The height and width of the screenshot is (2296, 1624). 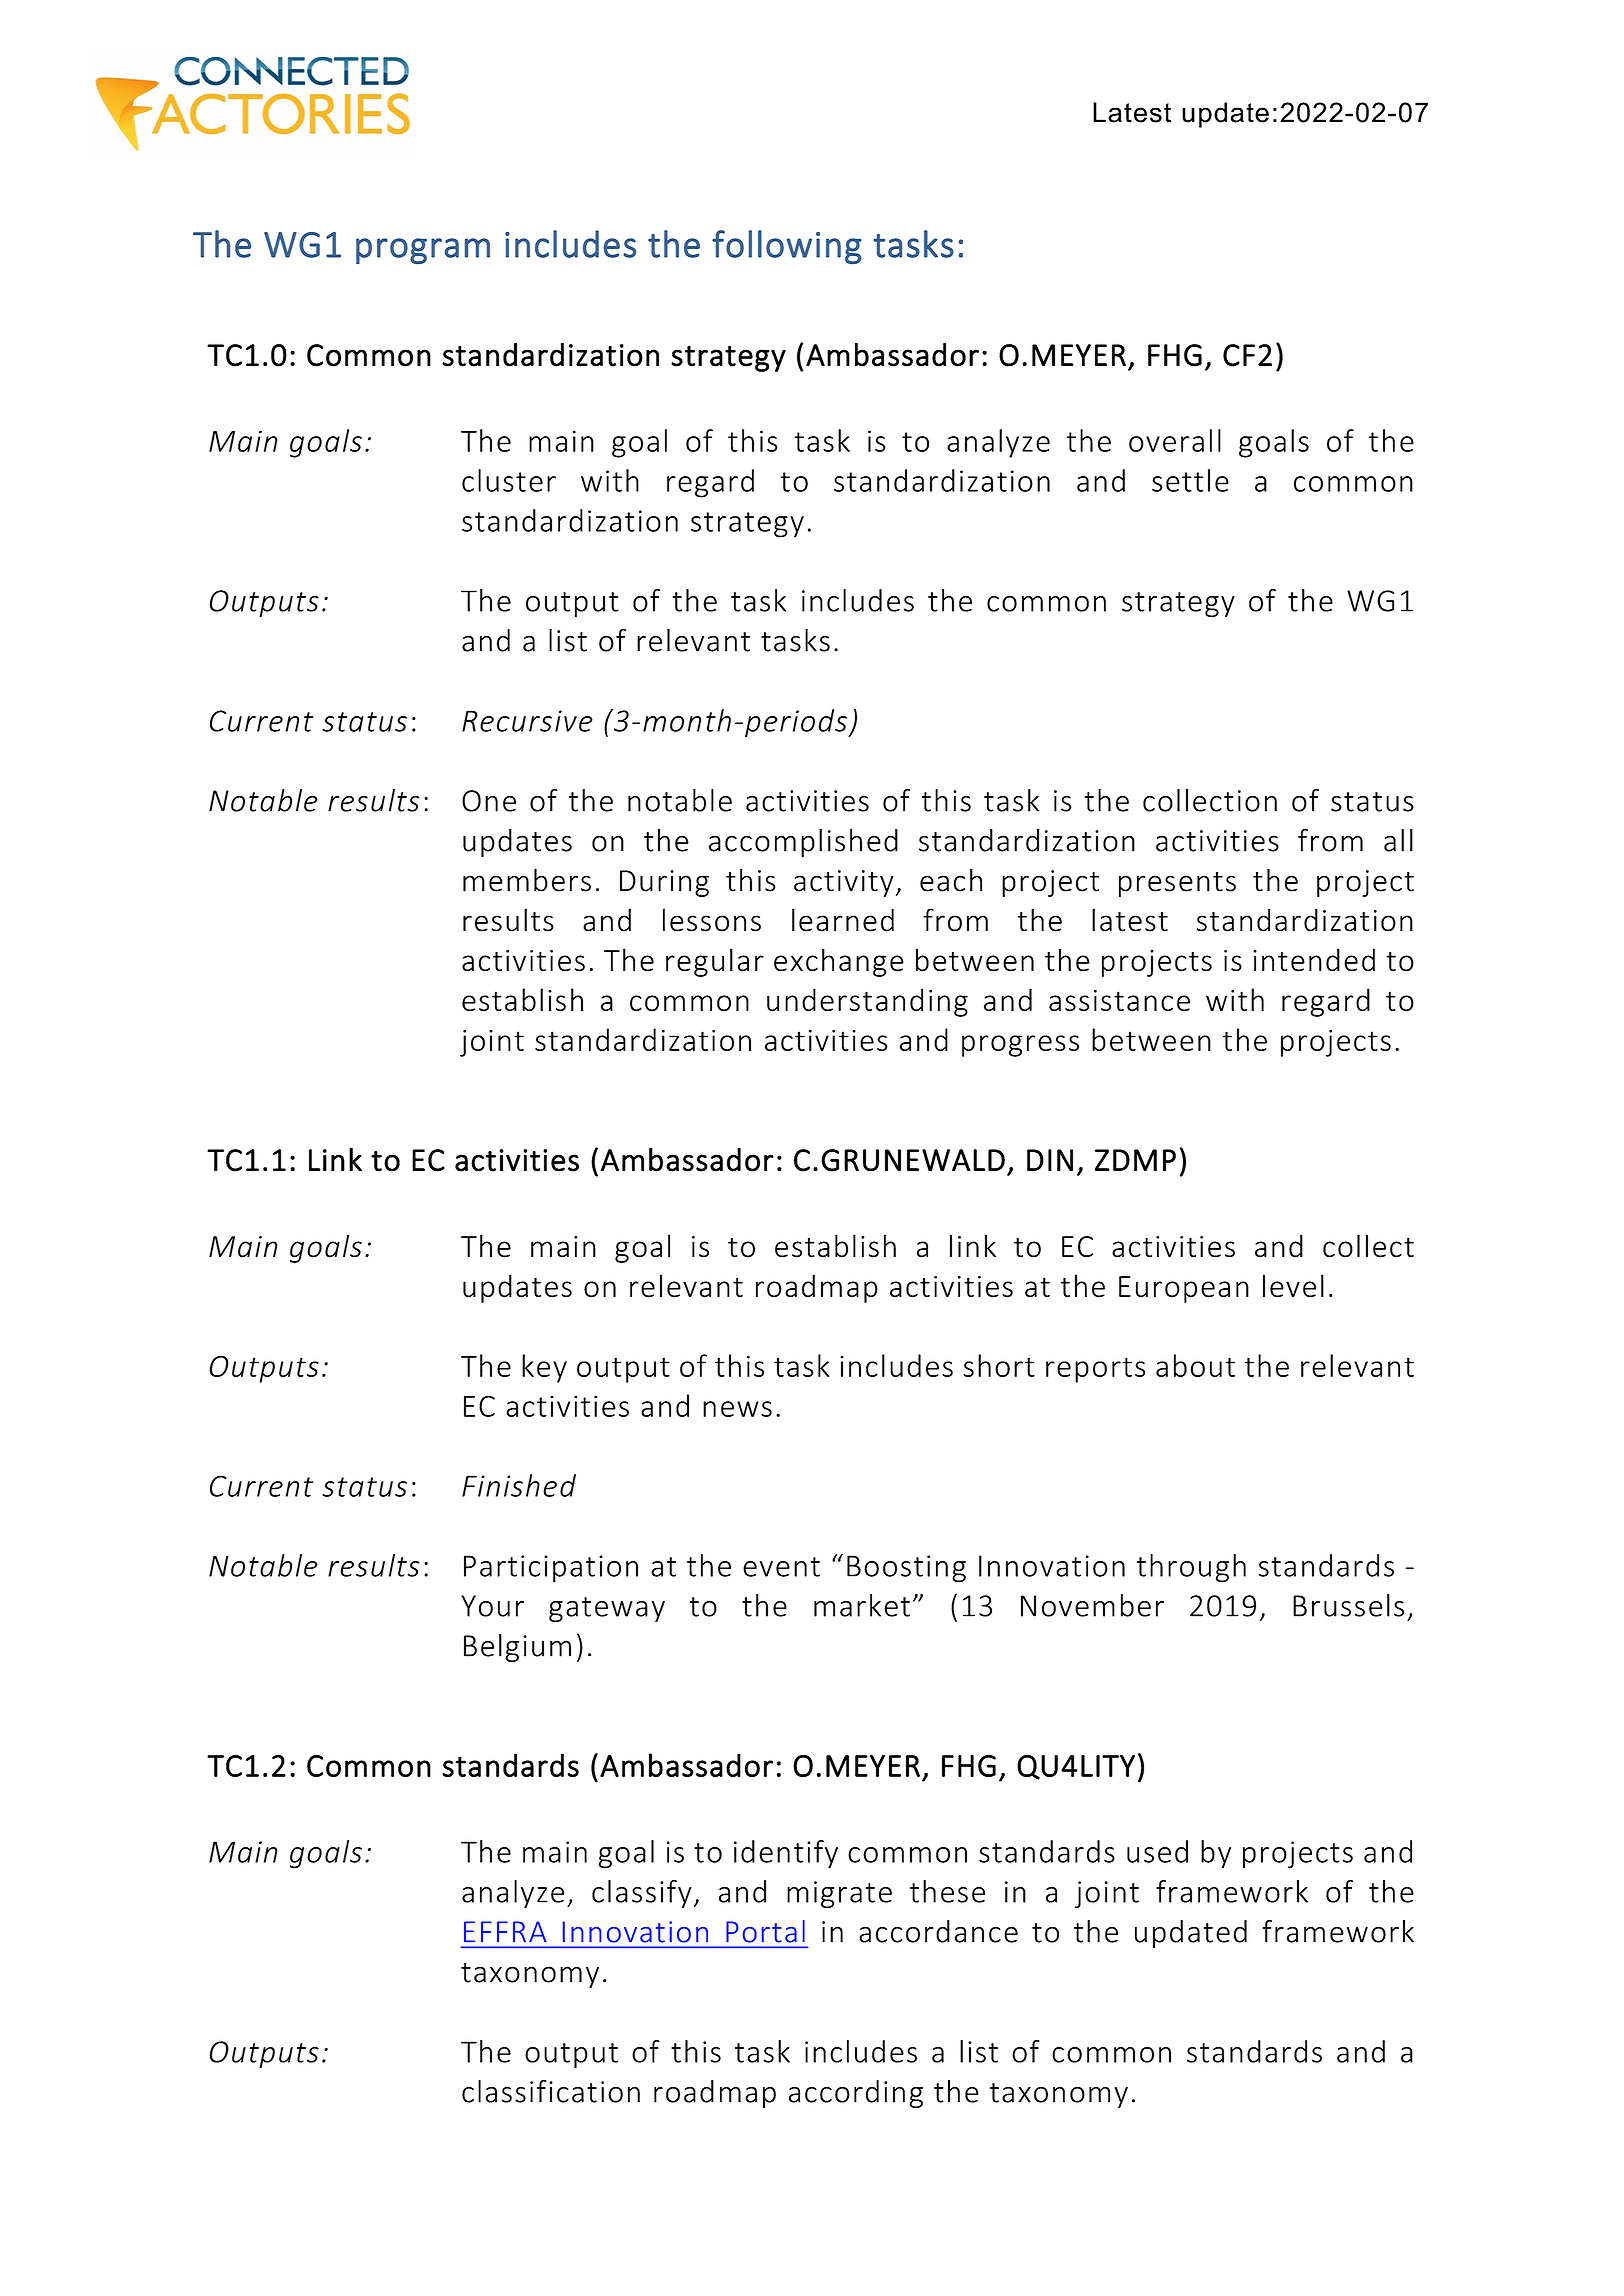 What do you see at coordinates (787, 247) in the screenshot?
I see `following` at bounding box center [787, 247].
